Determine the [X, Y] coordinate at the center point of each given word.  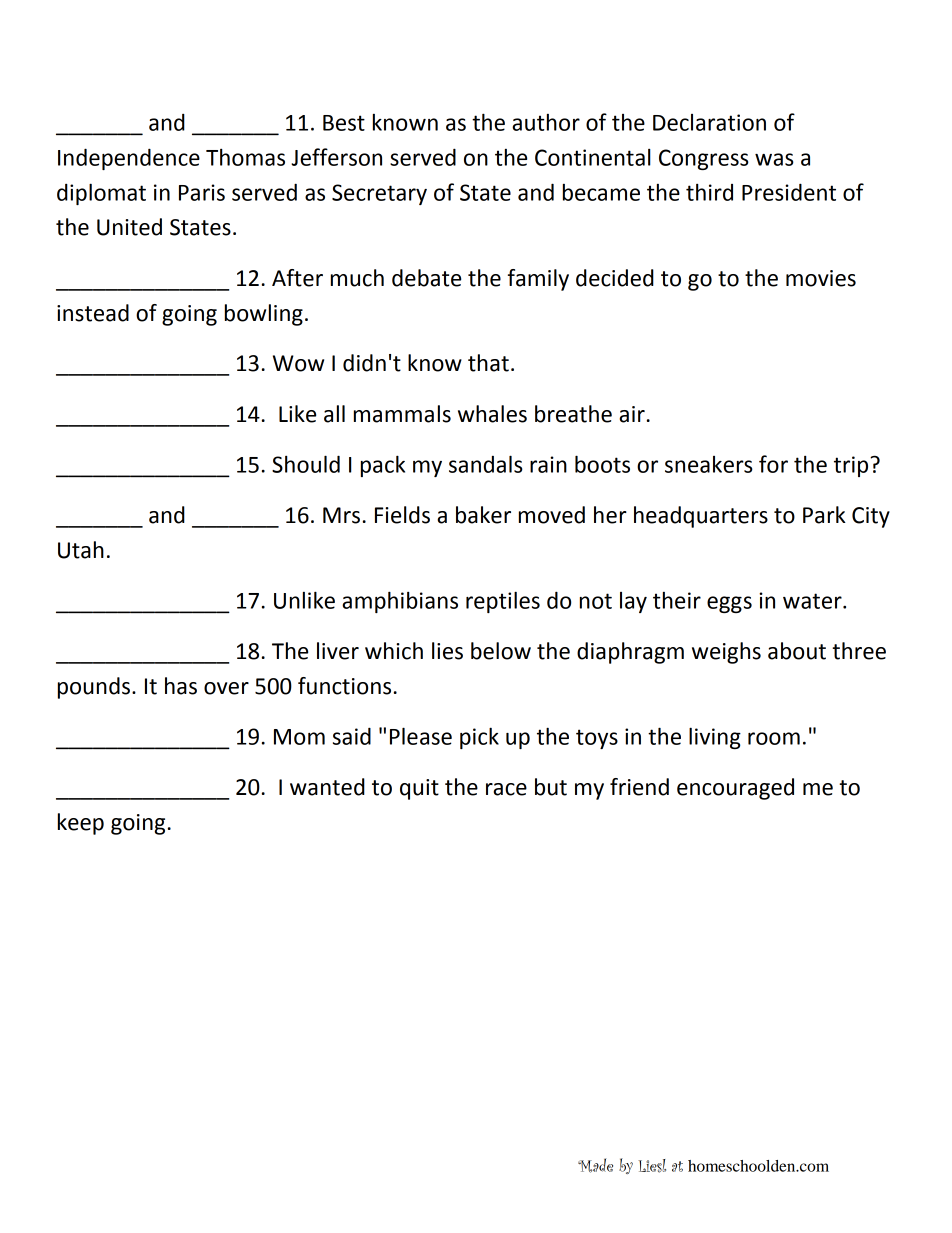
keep [81, 824]
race [506, 789]
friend [639, 787]
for [773, 464]
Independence [129, 159]
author [546, 122]
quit [419, 789]
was [774, 159]
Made [595, 1165]
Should [306, 464]
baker [483, 515]
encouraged [735, 789]
